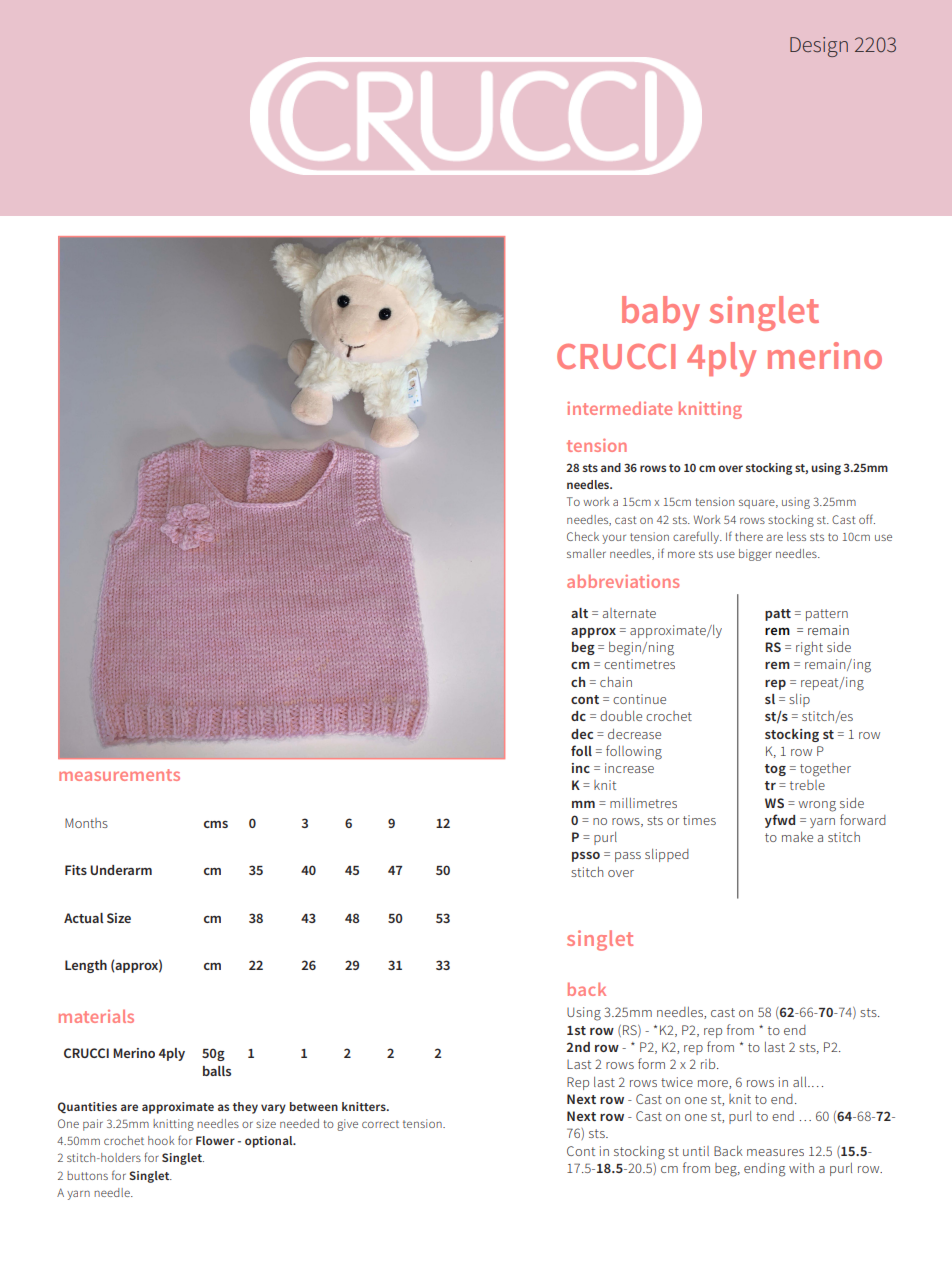 The image size is (952, 1265). Describe the element at coordinates (583, 536) in the screenshot. I see `Check` at that location.
